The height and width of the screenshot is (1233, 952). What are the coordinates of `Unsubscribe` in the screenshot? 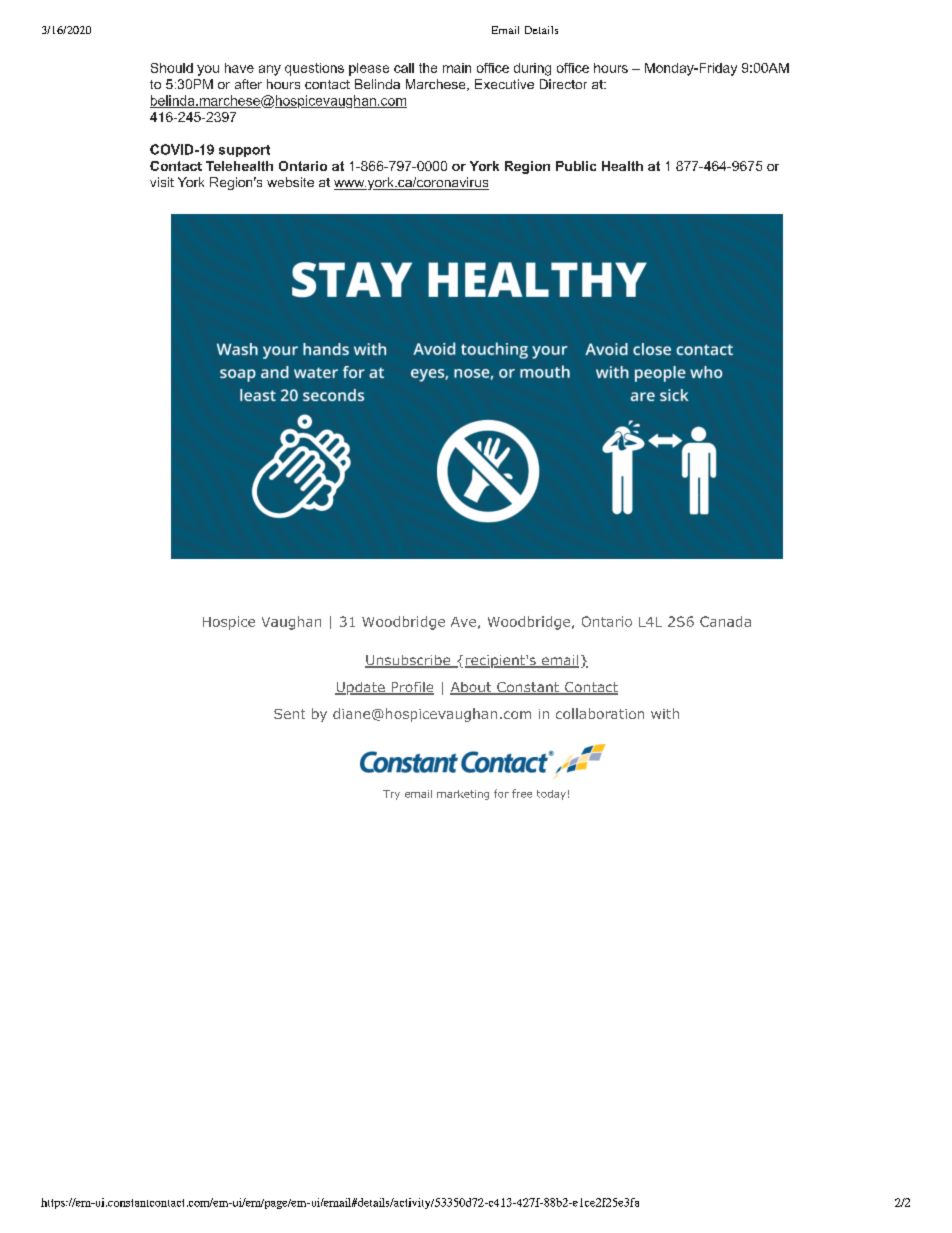 It's located at (408, 661).
